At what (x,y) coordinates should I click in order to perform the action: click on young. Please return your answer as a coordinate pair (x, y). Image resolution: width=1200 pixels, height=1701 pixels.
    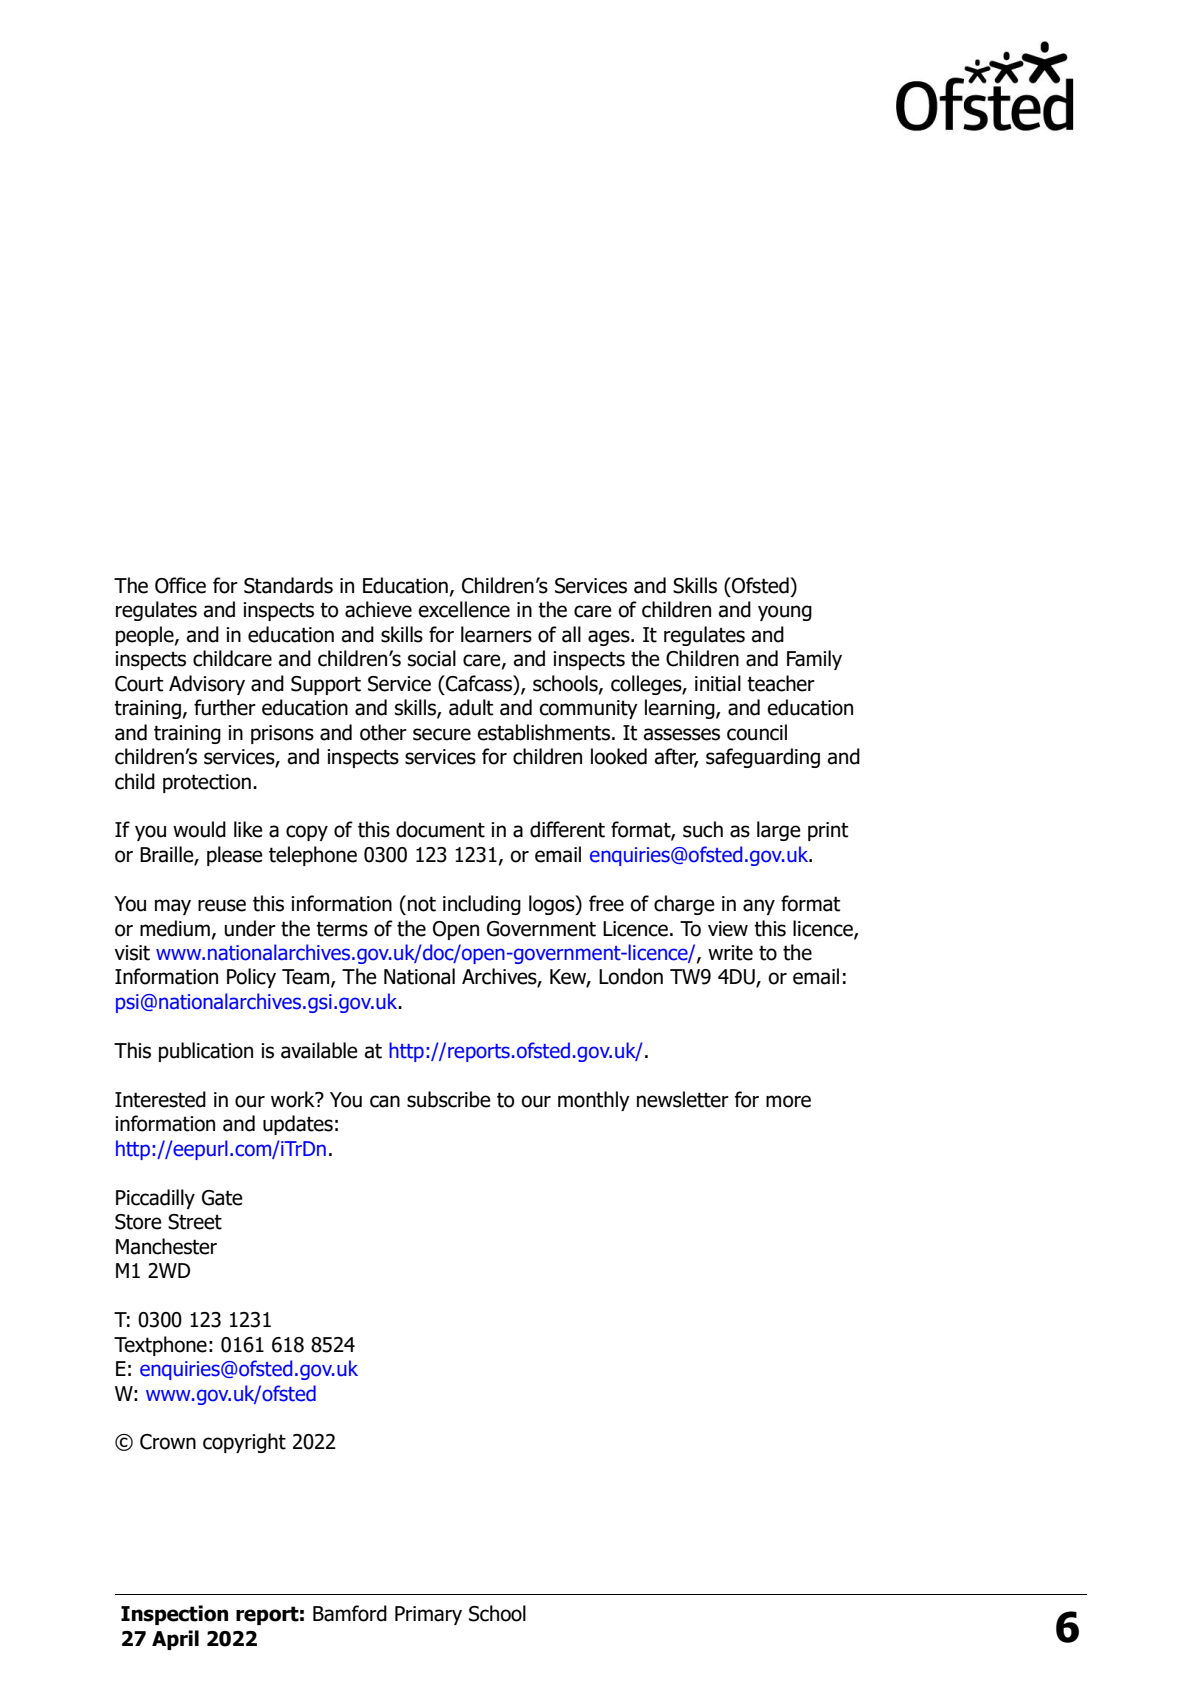
    Looking at the image, I should click on (785, 613).
